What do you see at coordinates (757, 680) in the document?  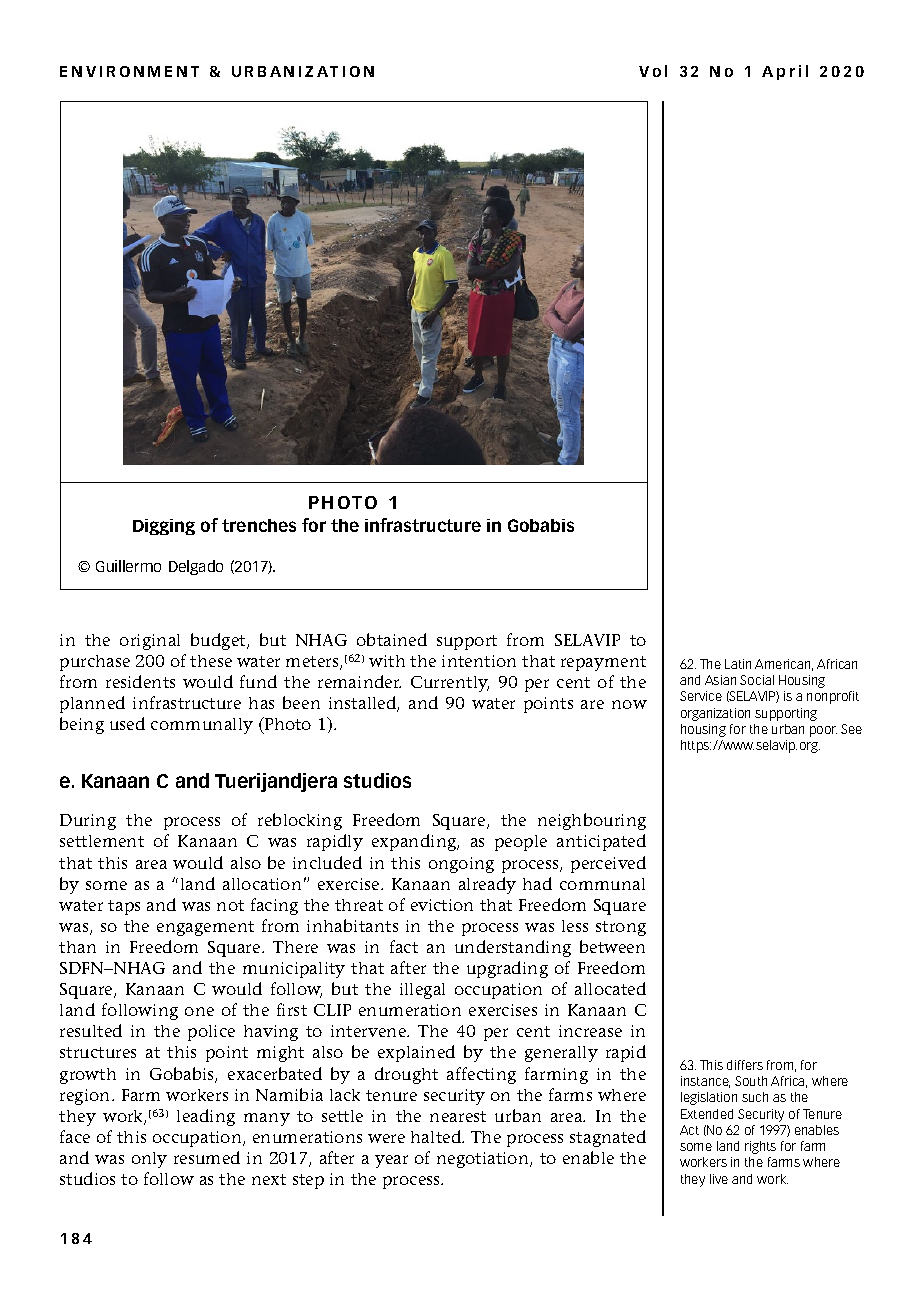 I see `Social` at bounding box center [757, 680].
